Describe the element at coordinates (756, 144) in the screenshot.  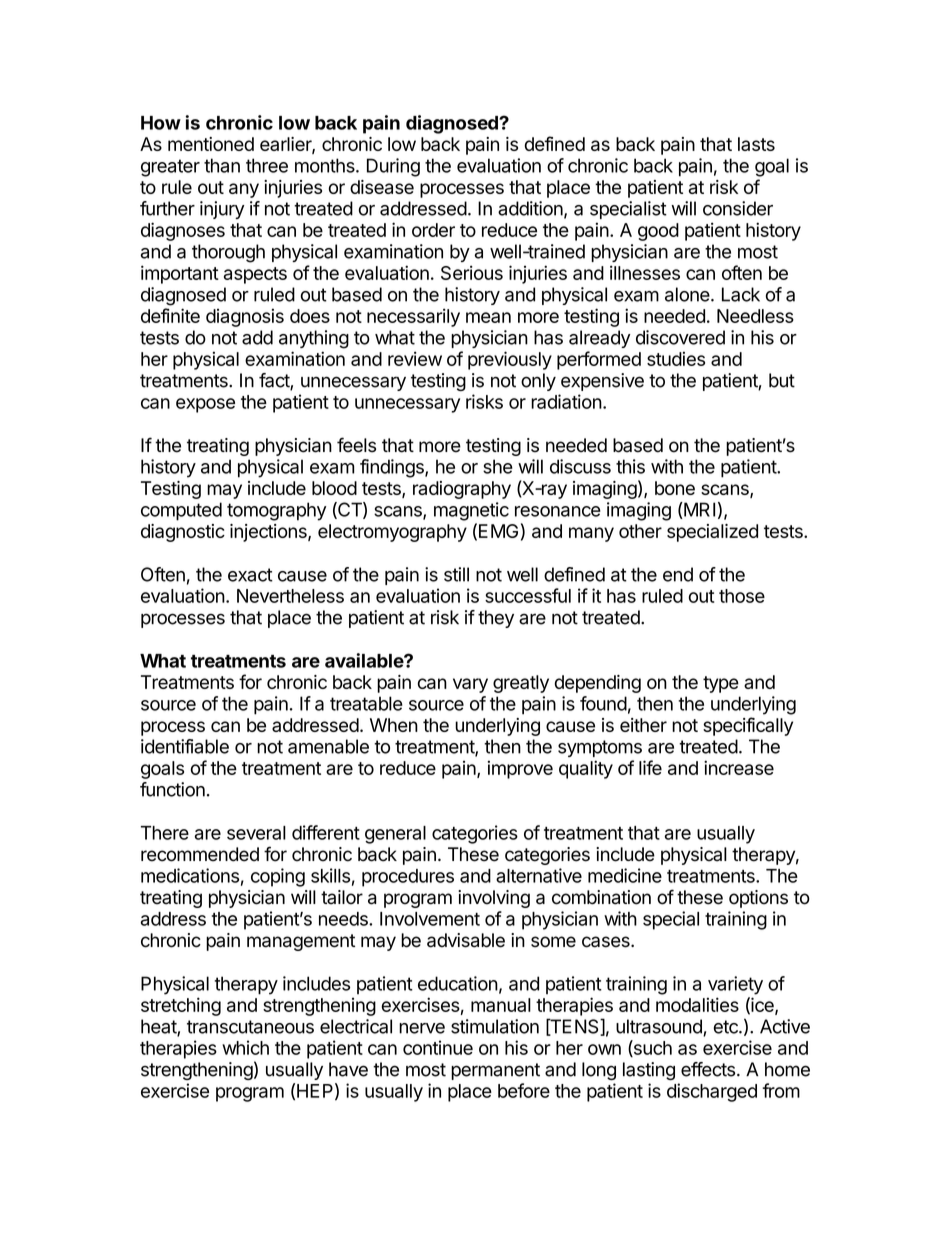
I see `lasts` at that location.
